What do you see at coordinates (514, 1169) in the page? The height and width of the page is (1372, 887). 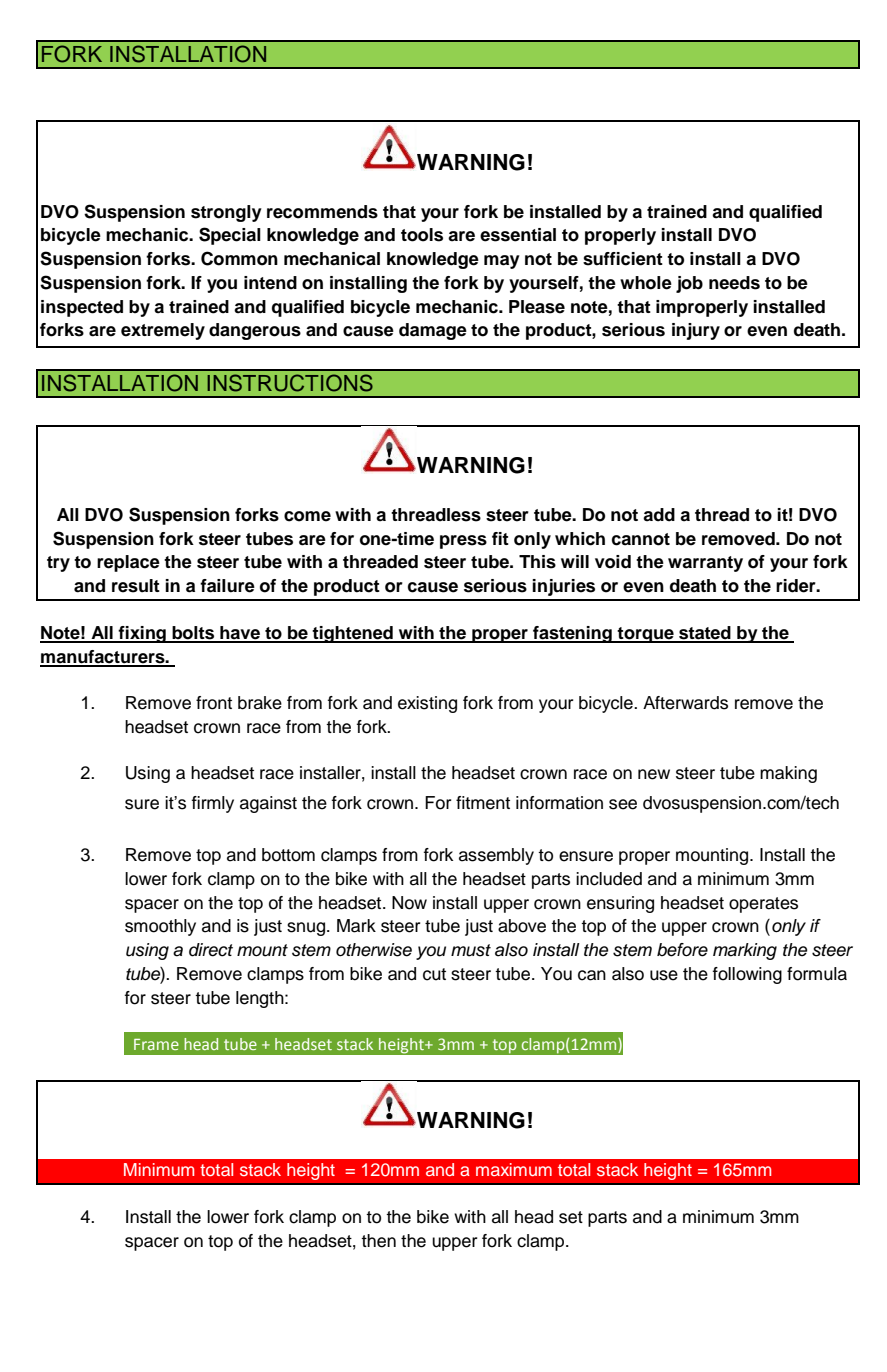 I see `maximum` at bounding box center [514, 1169].
